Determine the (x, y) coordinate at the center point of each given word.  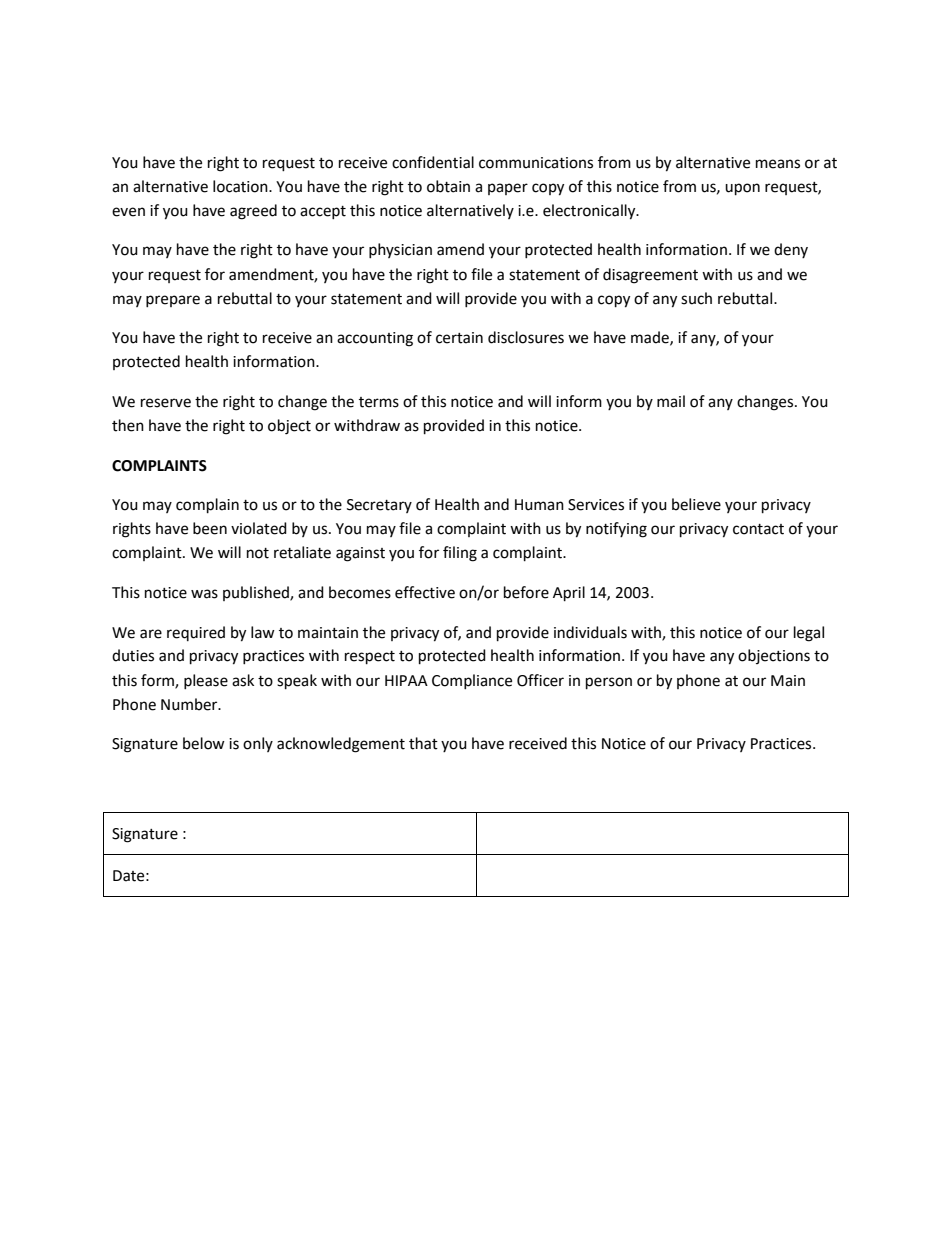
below (204, 743)
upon (742, 189)
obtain (448, 186)
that (423, 743)
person (609, 683)
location (241, 186)
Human (539, 505)
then (128, 425)
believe (696, 504)
